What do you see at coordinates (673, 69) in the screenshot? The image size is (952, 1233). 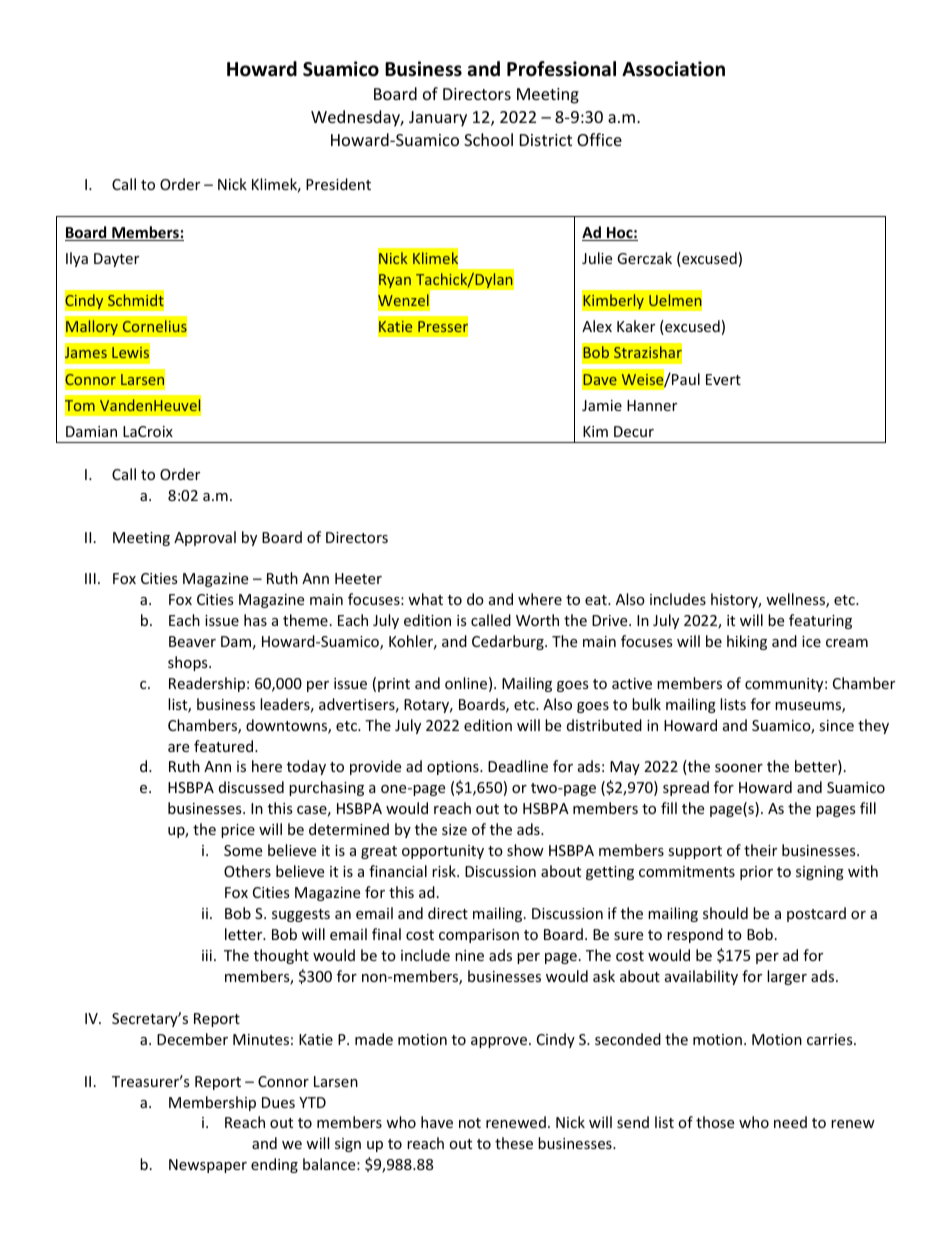 I see `Association` at bounding box center [673, 69].
